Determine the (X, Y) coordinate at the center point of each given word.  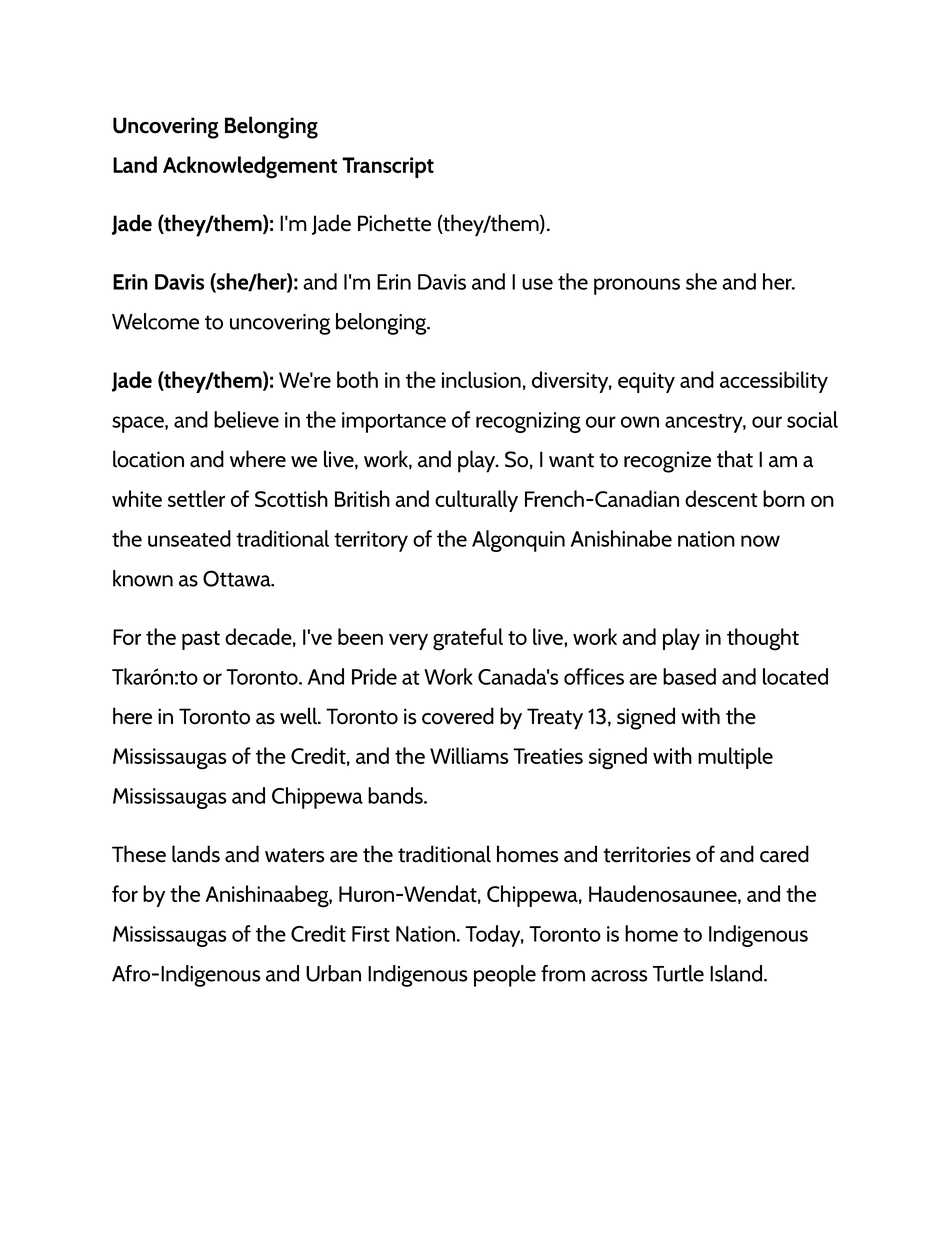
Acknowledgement (250, 167)
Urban (333, 973)
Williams (469, 755)
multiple (735, 758)
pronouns (637, 286)
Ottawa (238, 578)
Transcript (388, 167)
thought (763, 639)
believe (246, 419)
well (300, 716)
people (505, 976)
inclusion (481, 379)
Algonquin (518, 541)
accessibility (774, 382)
